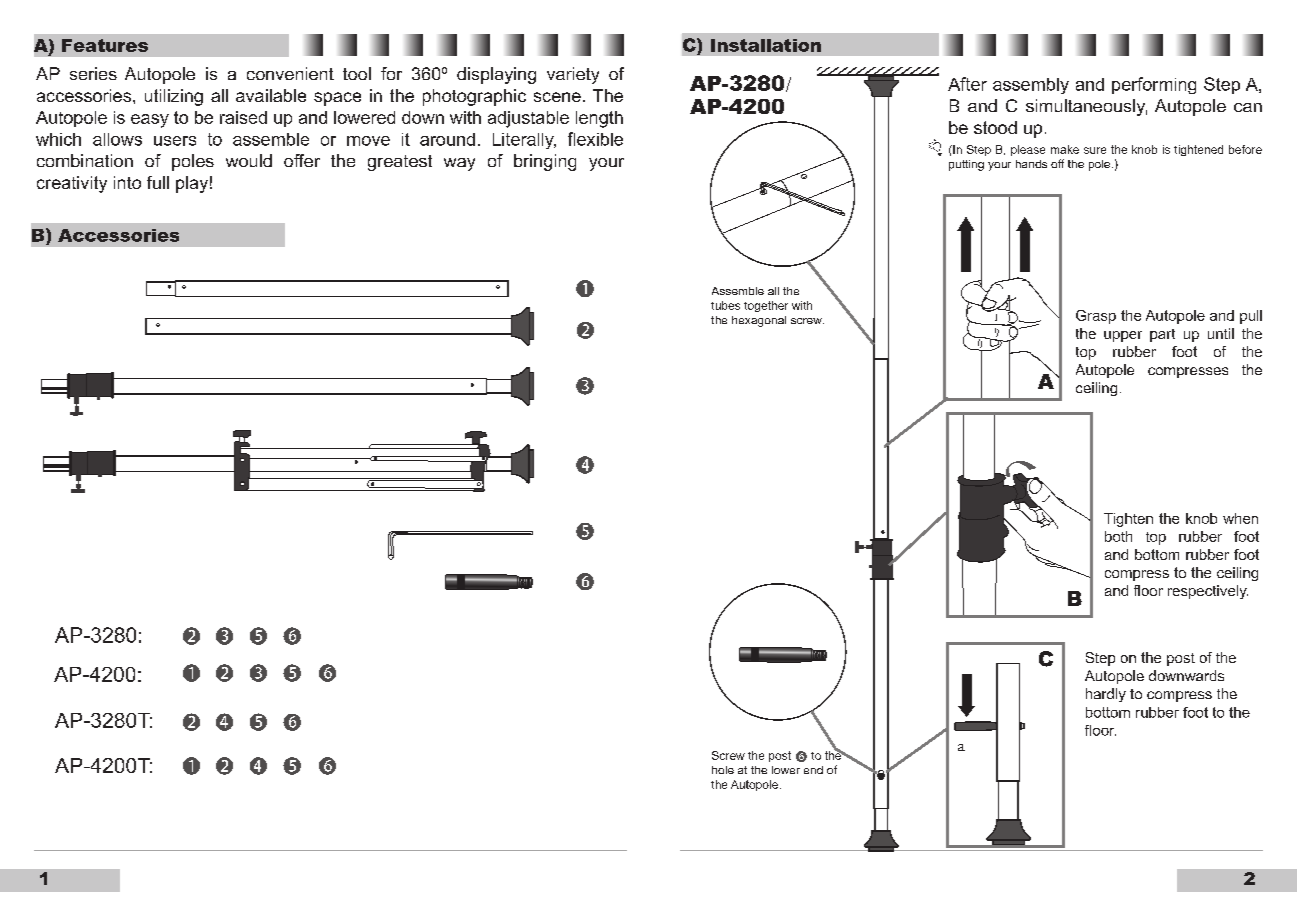 The width and height of the screenshot is (1297, 924). What do you see at coordinates (1240, 518) in the screenshot?
I see `when` at bounding box center [1240, 518].
